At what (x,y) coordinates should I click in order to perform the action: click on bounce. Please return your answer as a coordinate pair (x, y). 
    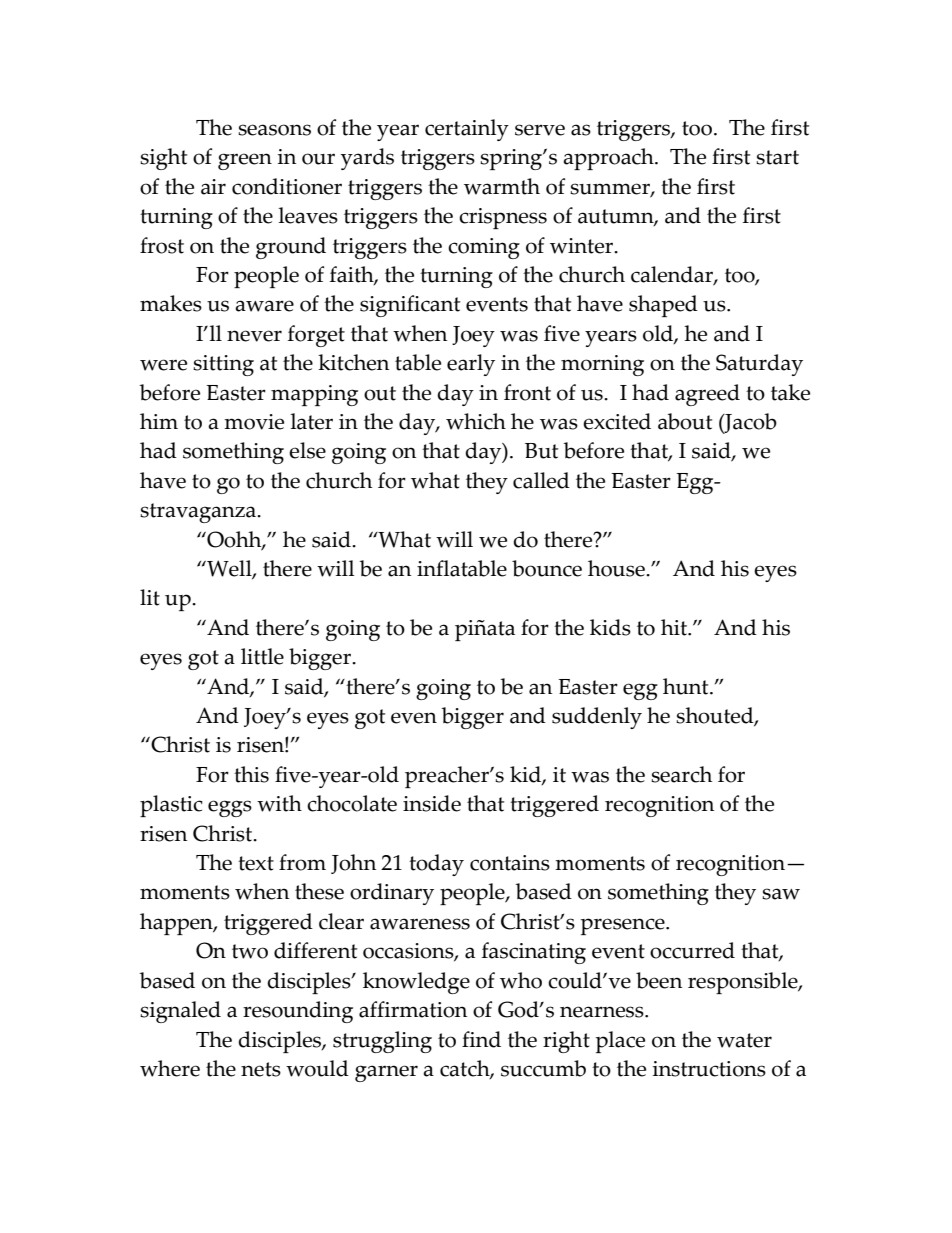
    Looking at the image, I should click on (547, 568).
